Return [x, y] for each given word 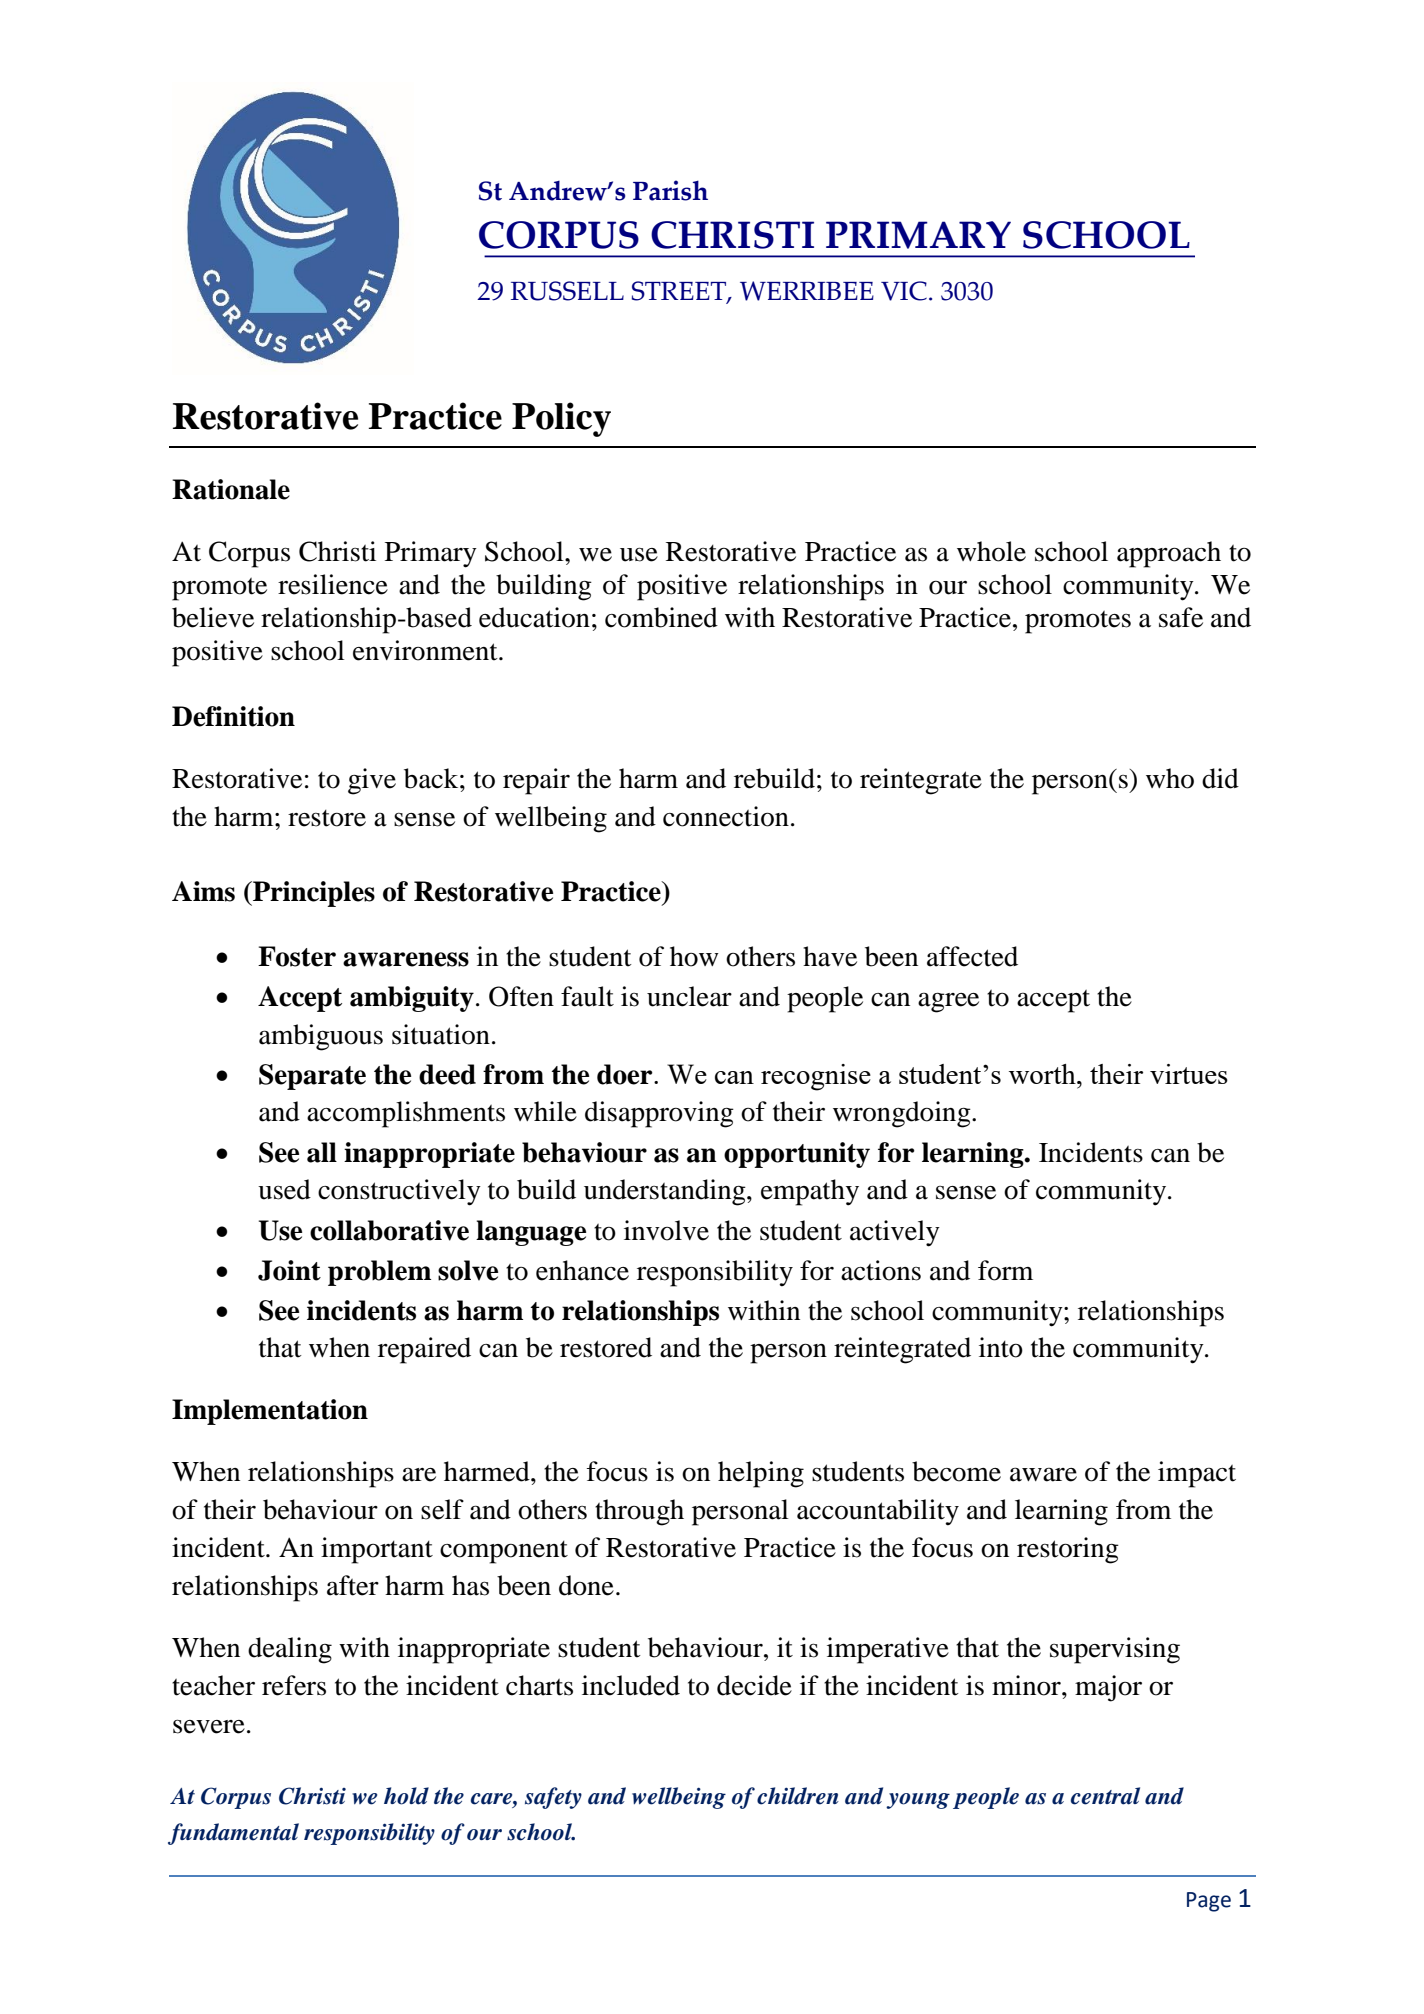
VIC [904, 291]
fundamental [233, 1834]
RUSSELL [567, 291]
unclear [689, 996]
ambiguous [321, 1037]
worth [1043, 1074]
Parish [670, 190]
